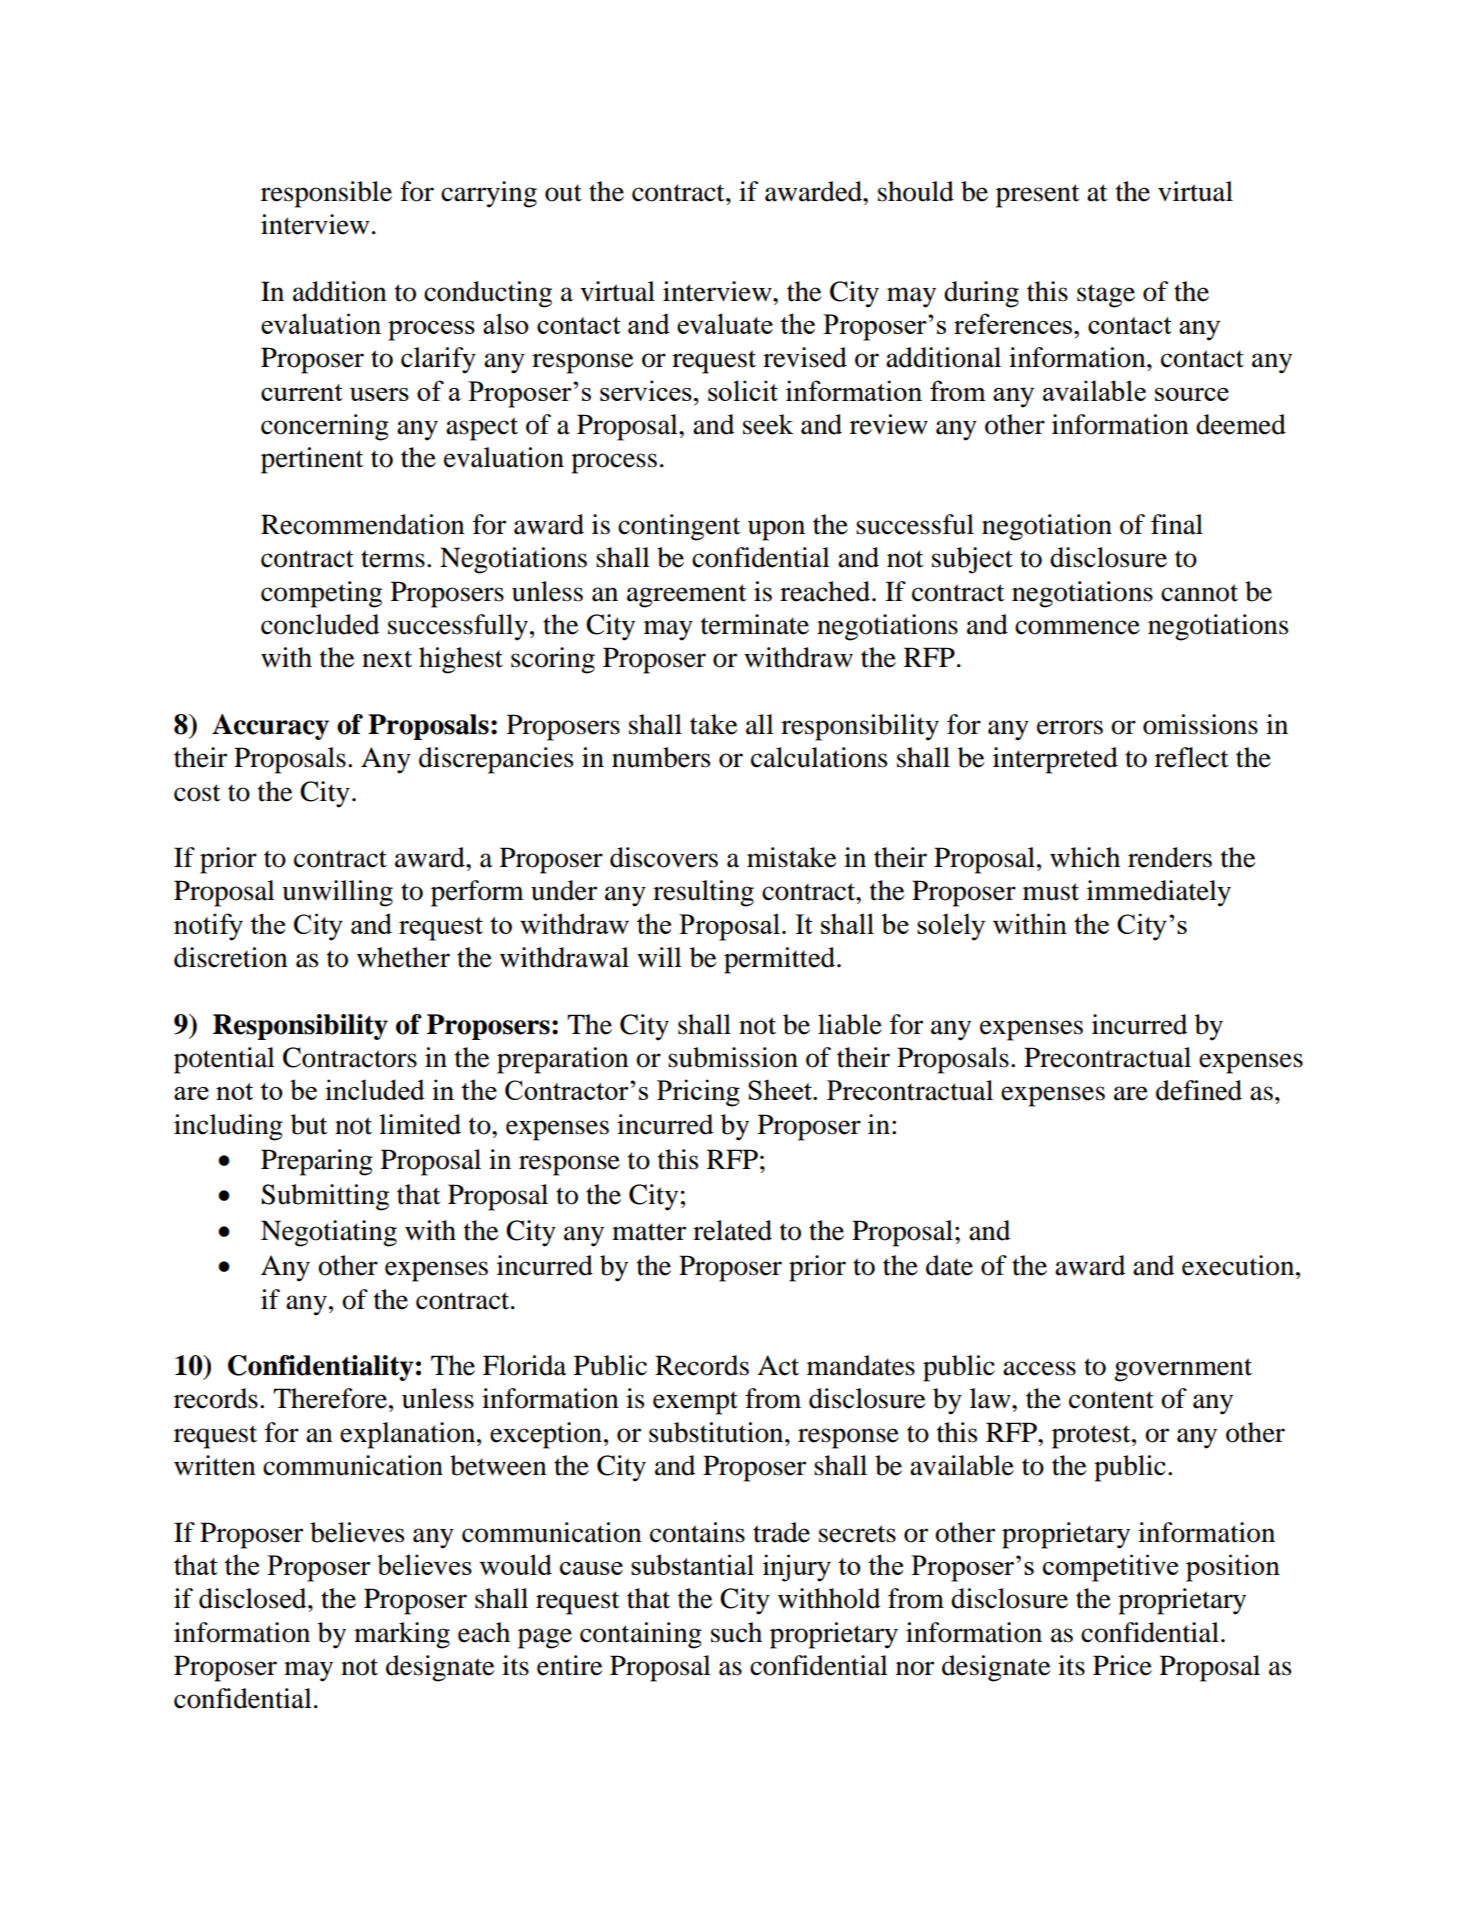 This document has width=1478, height=1912. What do you see at coordinates (326, 194) in the document?
I see `responsible` at bounding box center [326, 194].
